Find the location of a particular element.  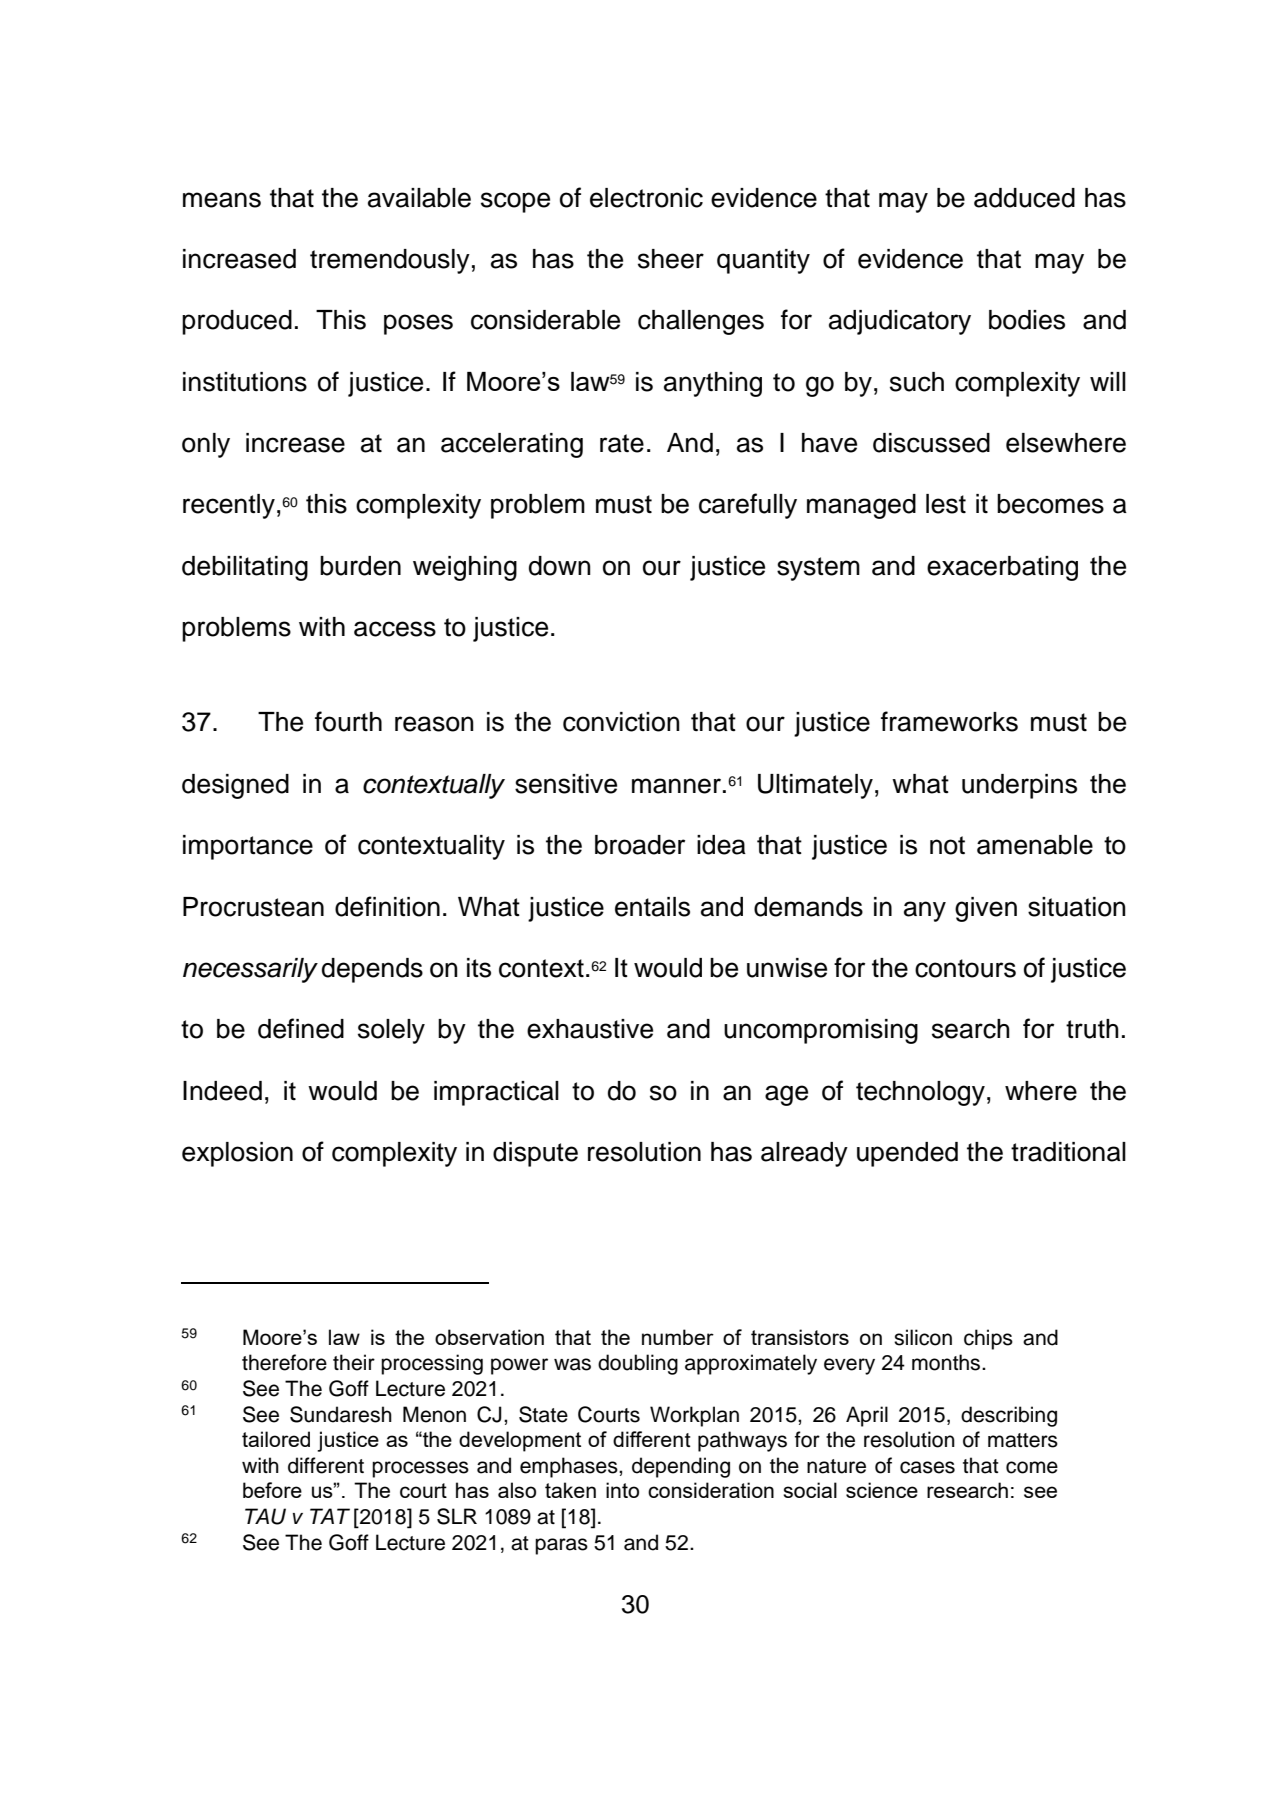

cases is located at coordinates (927, 1467).
